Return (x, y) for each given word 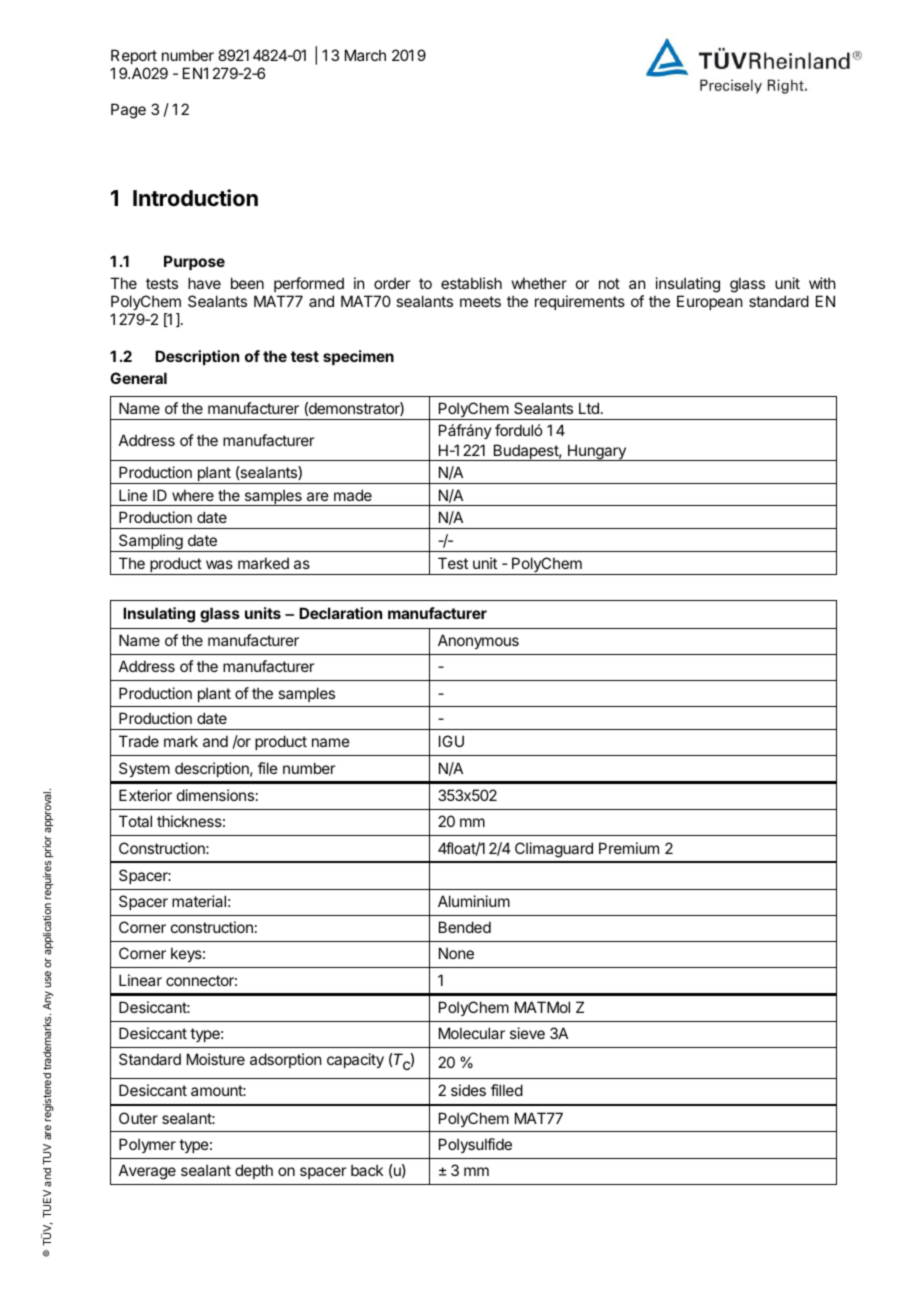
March (365, 55)
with (822, 283)
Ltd (589, 408)
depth (254, 1171)
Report (134, 56)
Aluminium (474, 901)
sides (468, 1090)
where (193, 495)
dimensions (215, 795)
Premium (629, 848)
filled (507, 1090)
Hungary (597, 452)
